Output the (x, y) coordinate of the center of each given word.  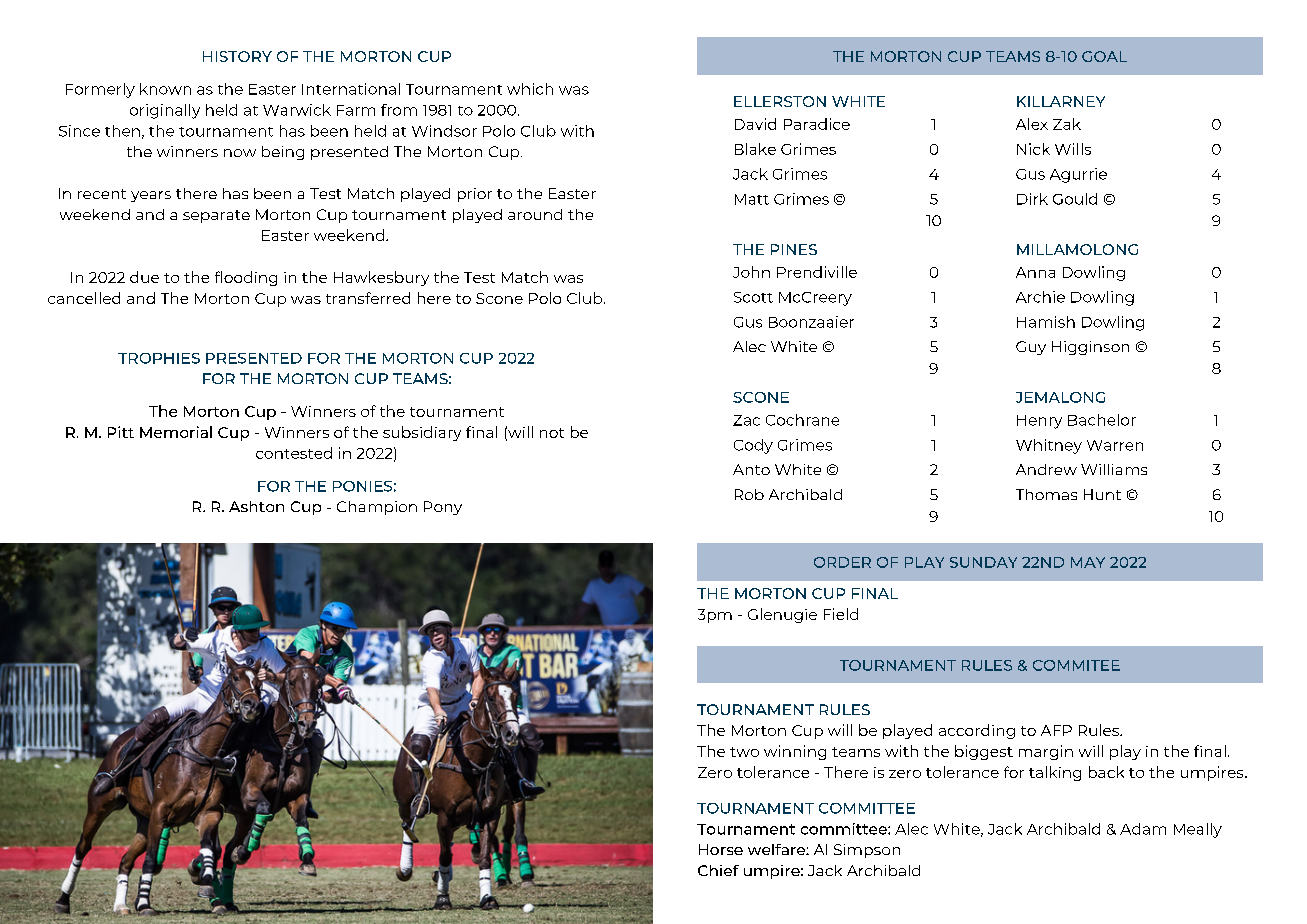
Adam (1143, 829)
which (530, 89)
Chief (718, 870)
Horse (721, 849)
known (165, 89)
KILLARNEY (1061, 101)
